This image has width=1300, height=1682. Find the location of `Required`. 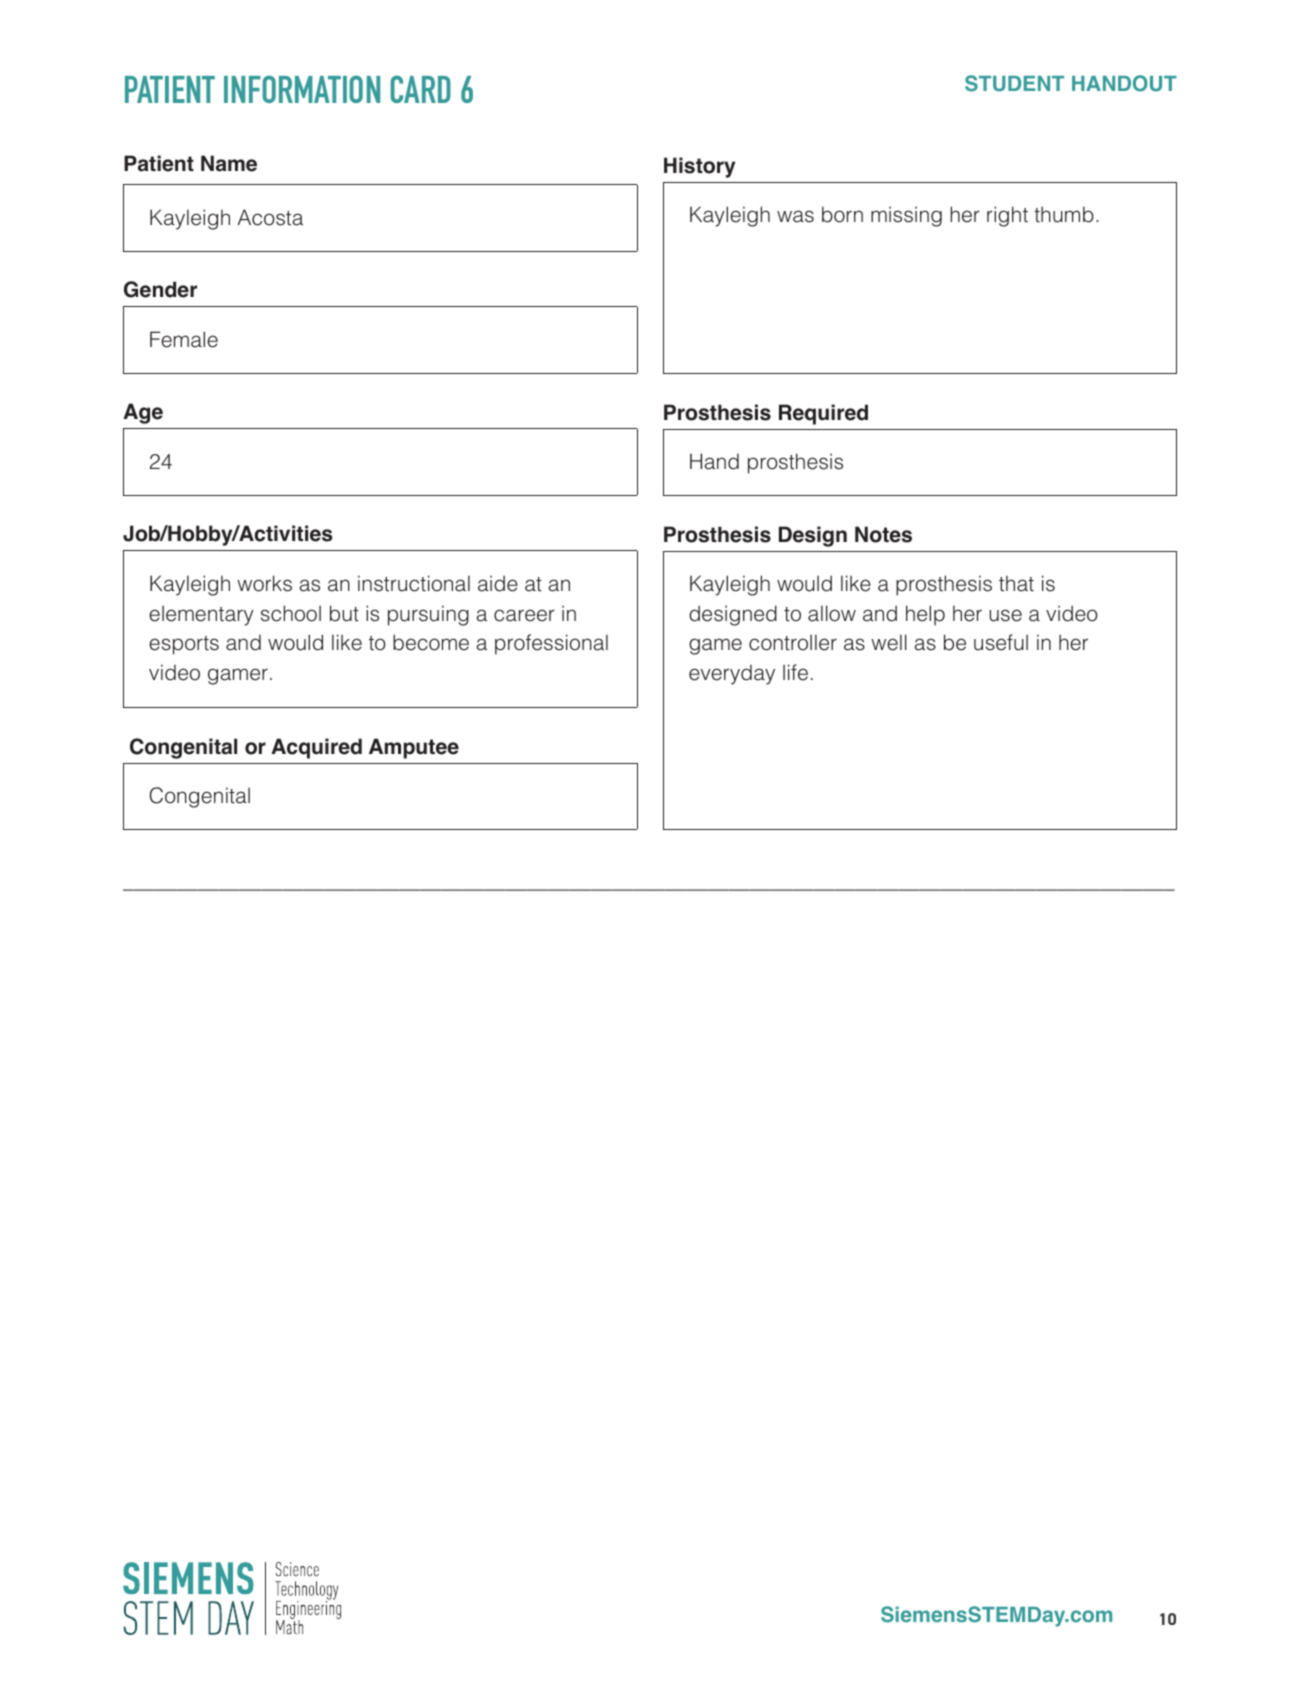

Required is located at coordinates (823, 414).
